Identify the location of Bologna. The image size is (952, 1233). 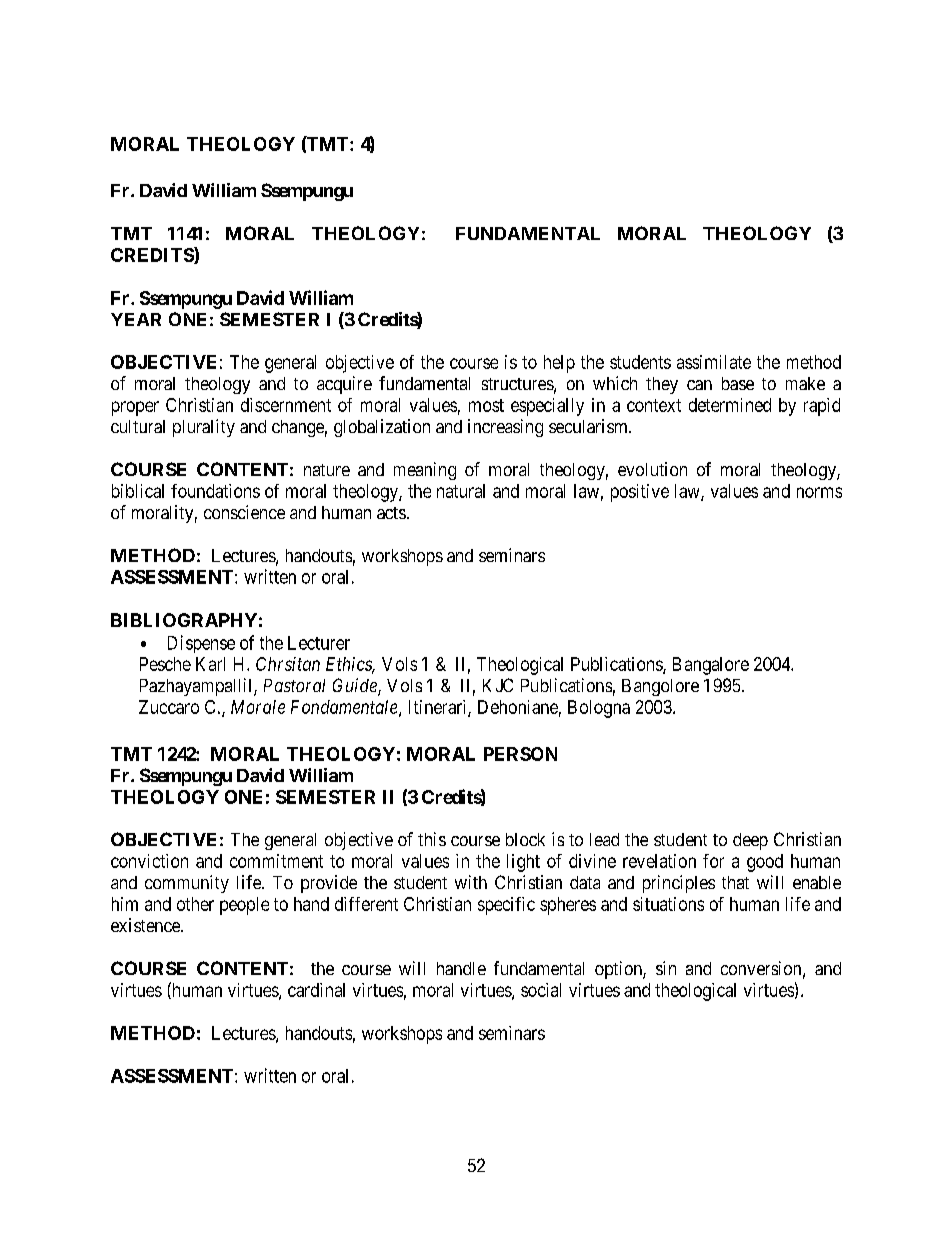
(599, 709).
